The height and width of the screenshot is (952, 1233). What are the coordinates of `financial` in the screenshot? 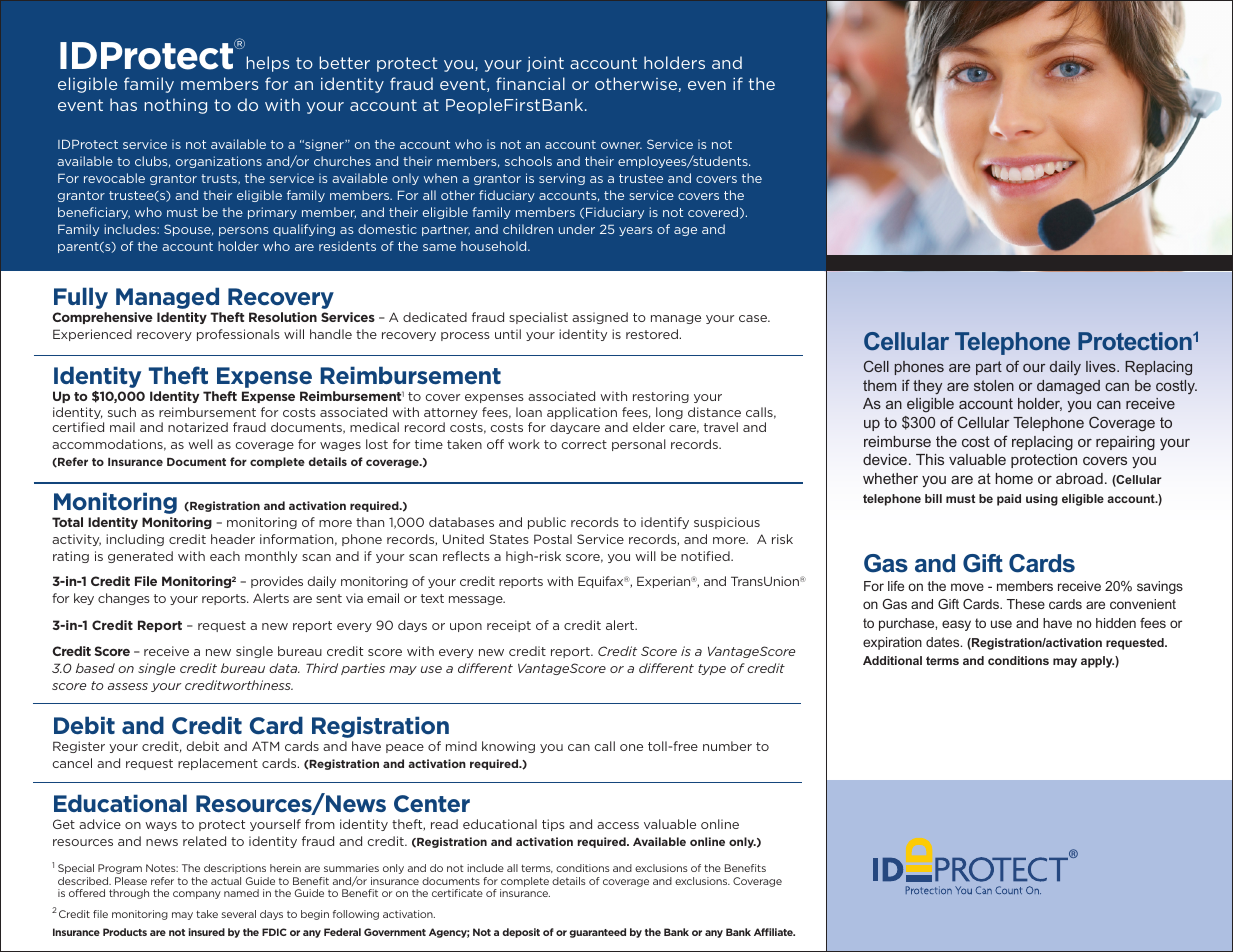 It's located at (530, 83).
